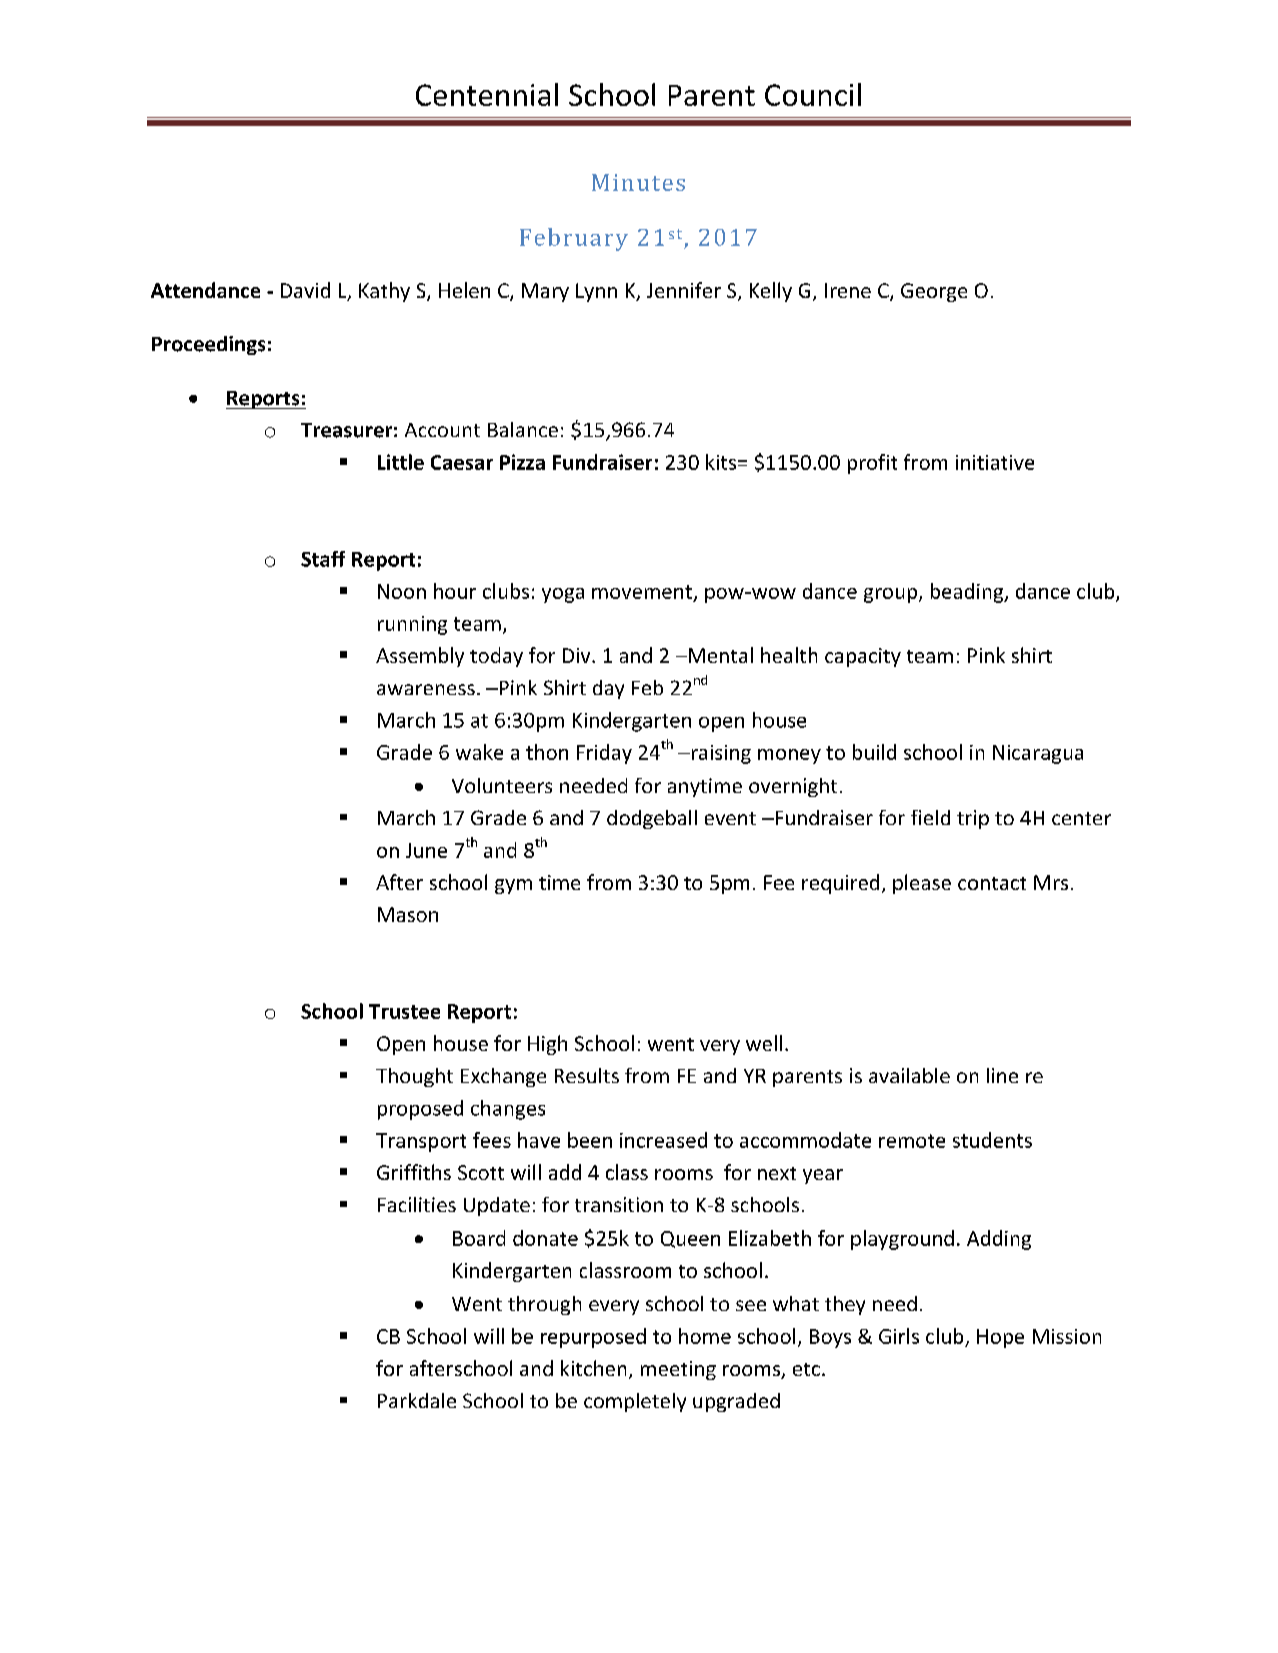  What do you see at coordinates (642, 592) in the page?
I see `movement` at bounding box center [642, 592].
